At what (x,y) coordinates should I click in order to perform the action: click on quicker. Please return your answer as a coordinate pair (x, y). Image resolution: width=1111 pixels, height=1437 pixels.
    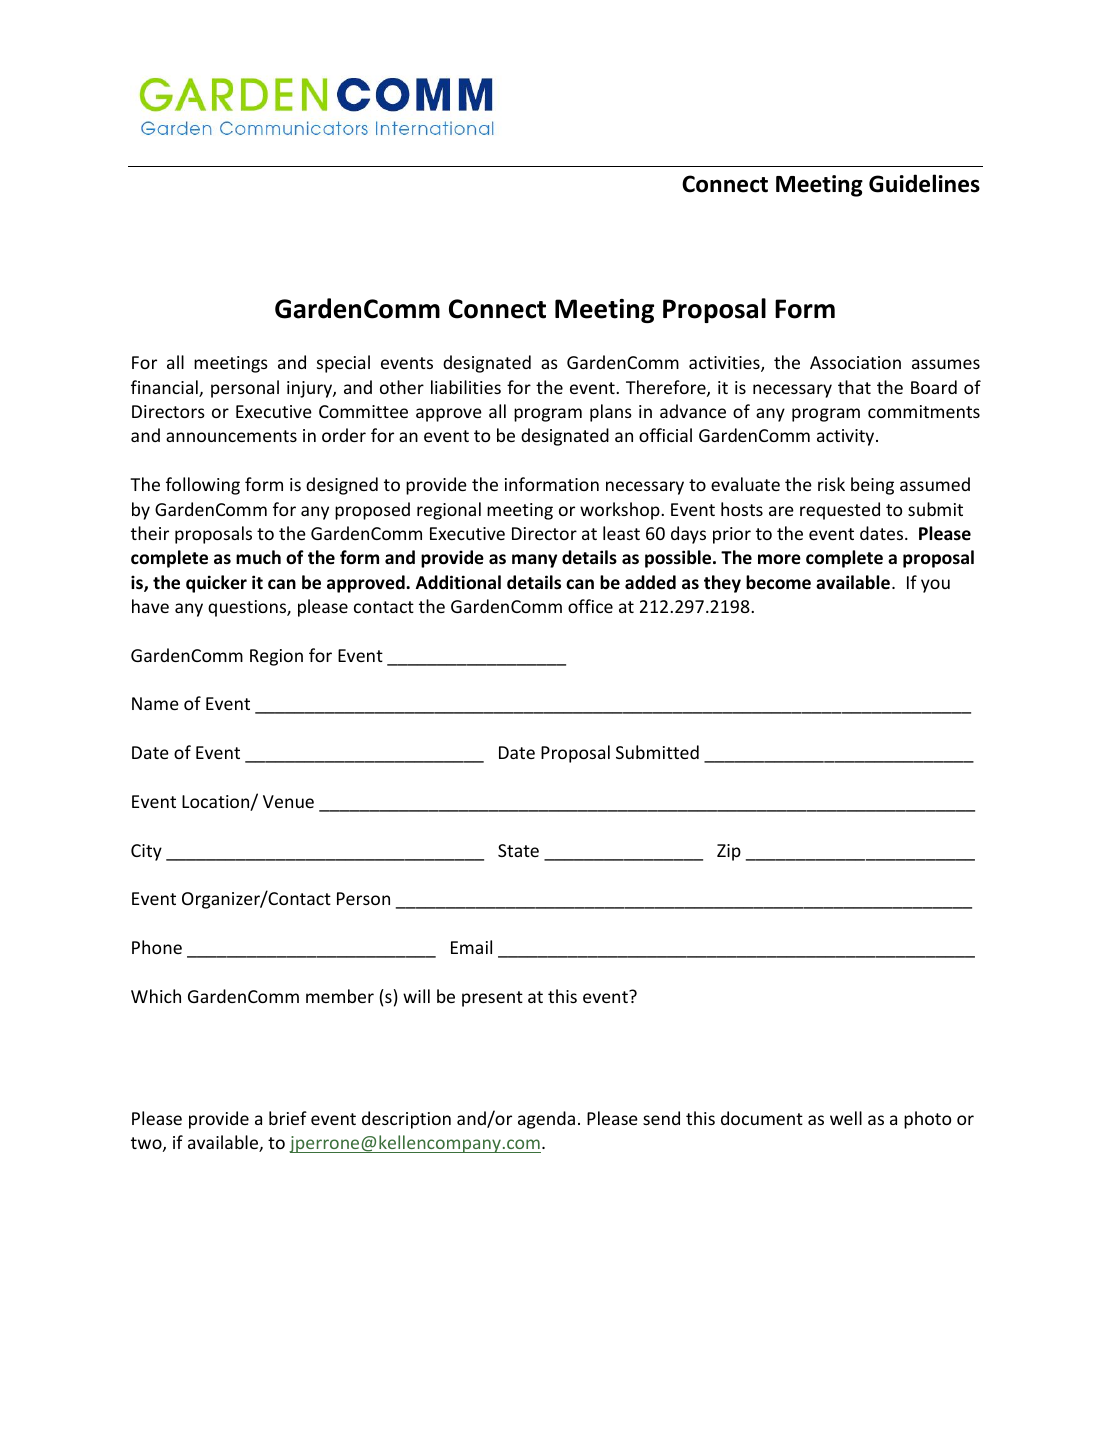
    Looking at the image, I should click on (216, 584).
